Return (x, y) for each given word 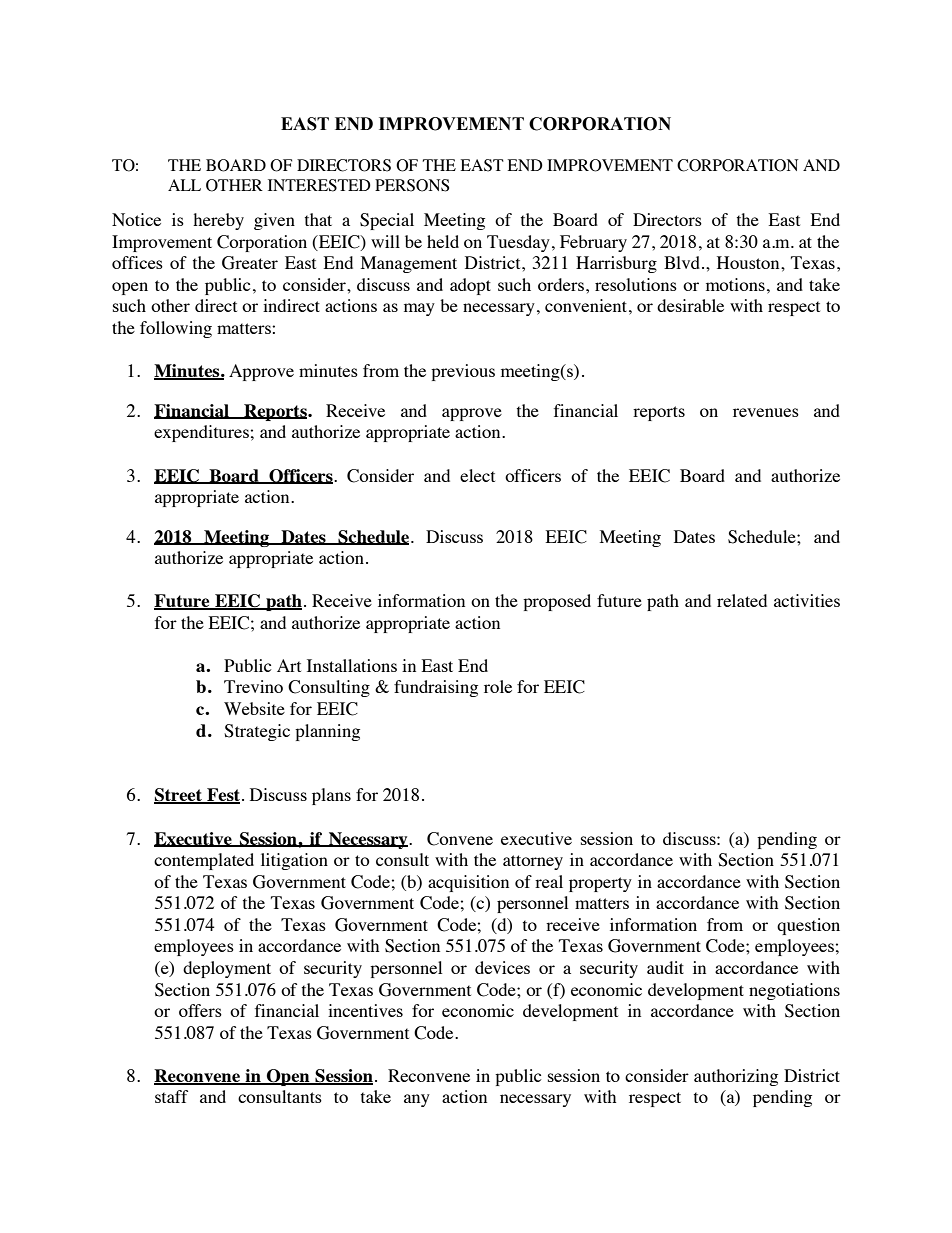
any (417, 1100)
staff (171, 1096)
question (808, 926)
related (742, 600)
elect (477, 475)
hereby (218, 221)
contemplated (204, 861)
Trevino (253, 686)
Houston (749, 262)
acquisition (468, 883)
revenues (766, 412)
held (443, 241)
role (498, 686)
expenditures (201, 433)
